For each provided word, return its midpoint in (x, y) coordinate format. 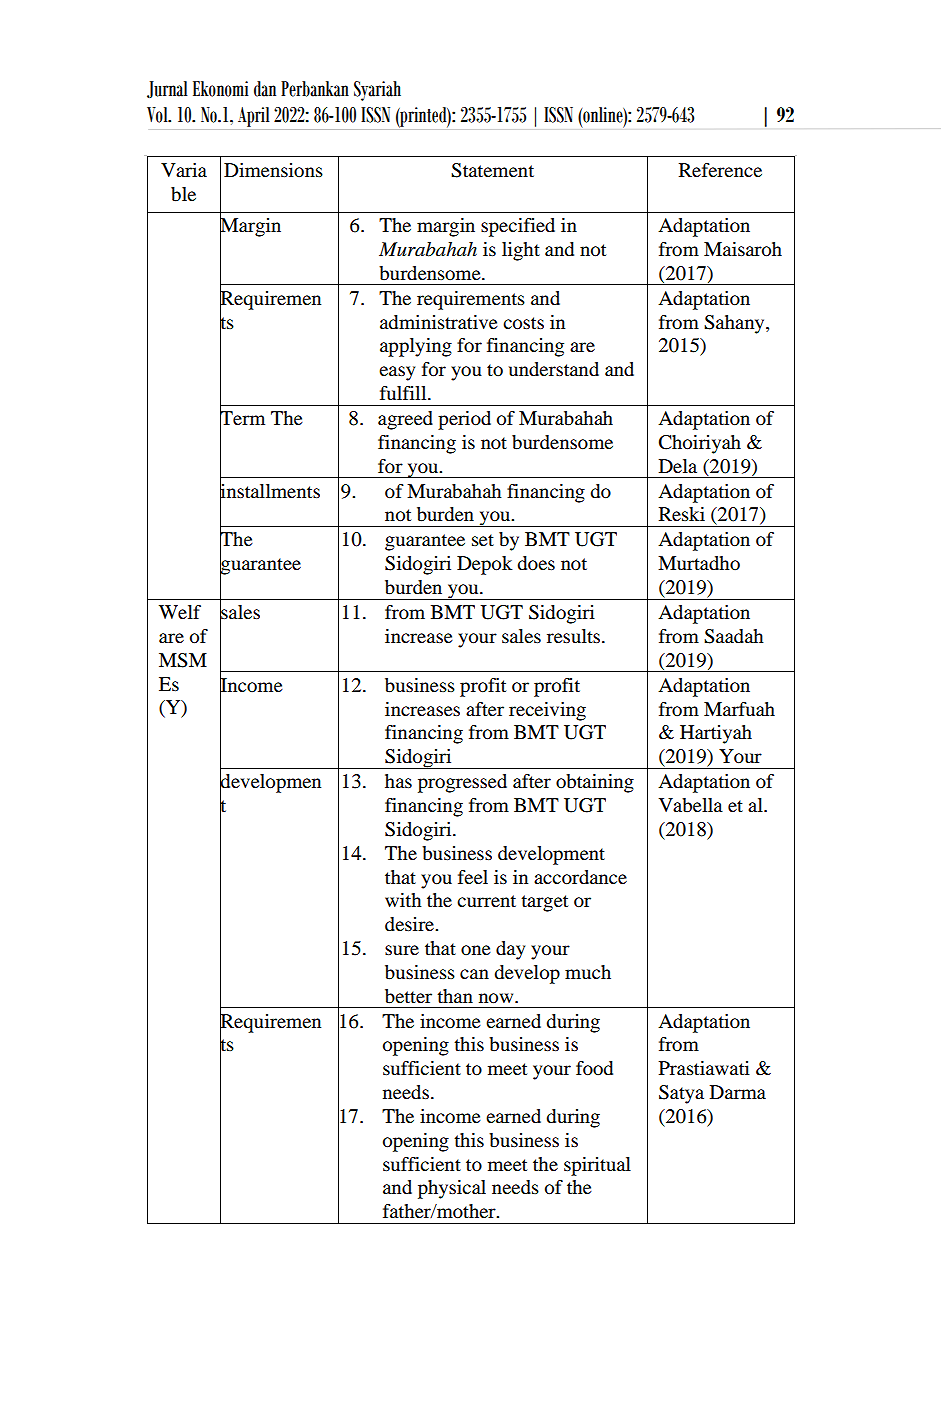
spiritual (597, 1166)
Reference (720, 170)
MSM (183, 660)
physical (452, 1189)
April (253, 117)
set (483, 540)
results (575, 636)
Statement (492, 170)
